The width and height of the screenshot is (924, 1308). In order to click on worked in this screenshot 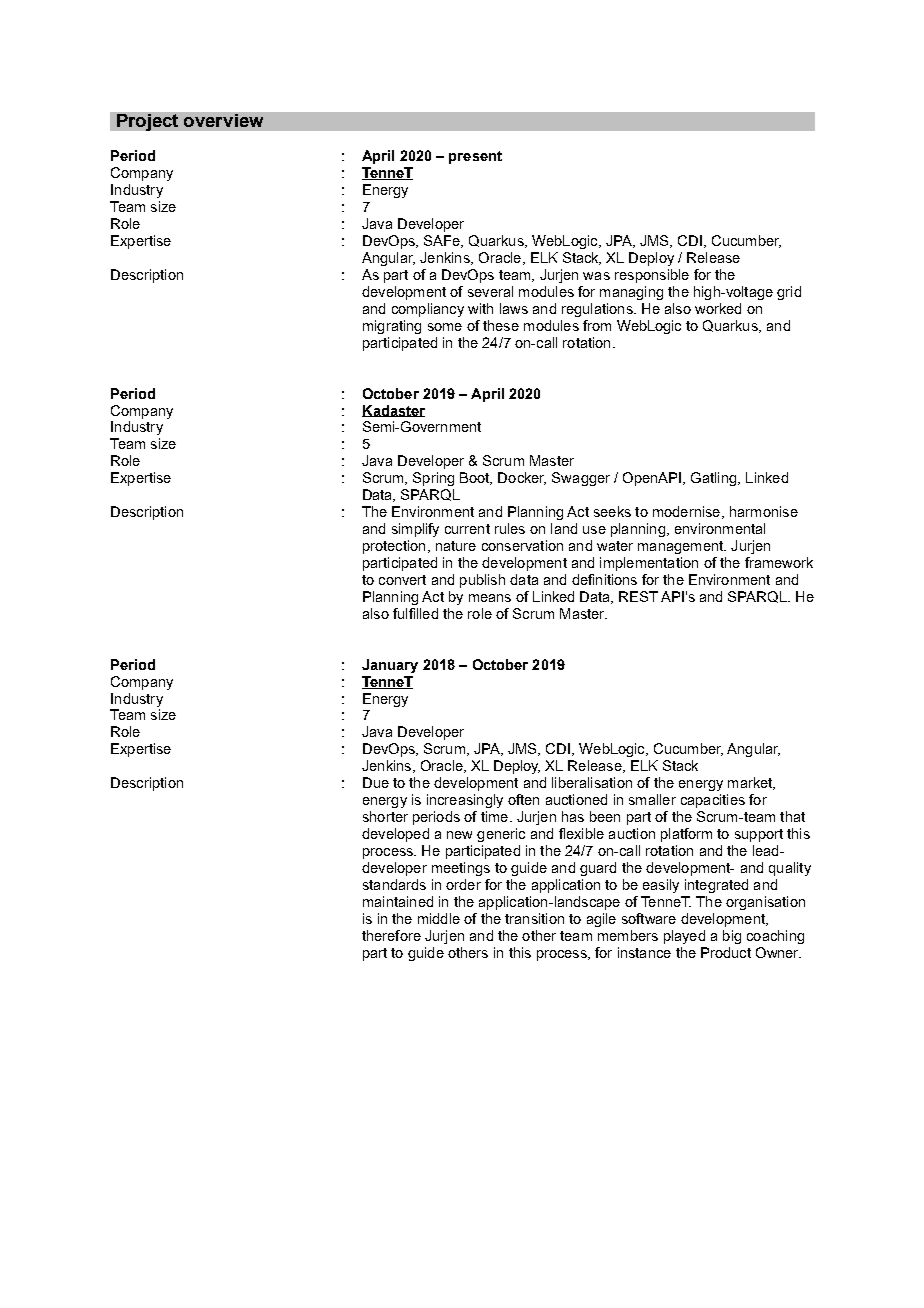, I will do `click(718, 308)`.
